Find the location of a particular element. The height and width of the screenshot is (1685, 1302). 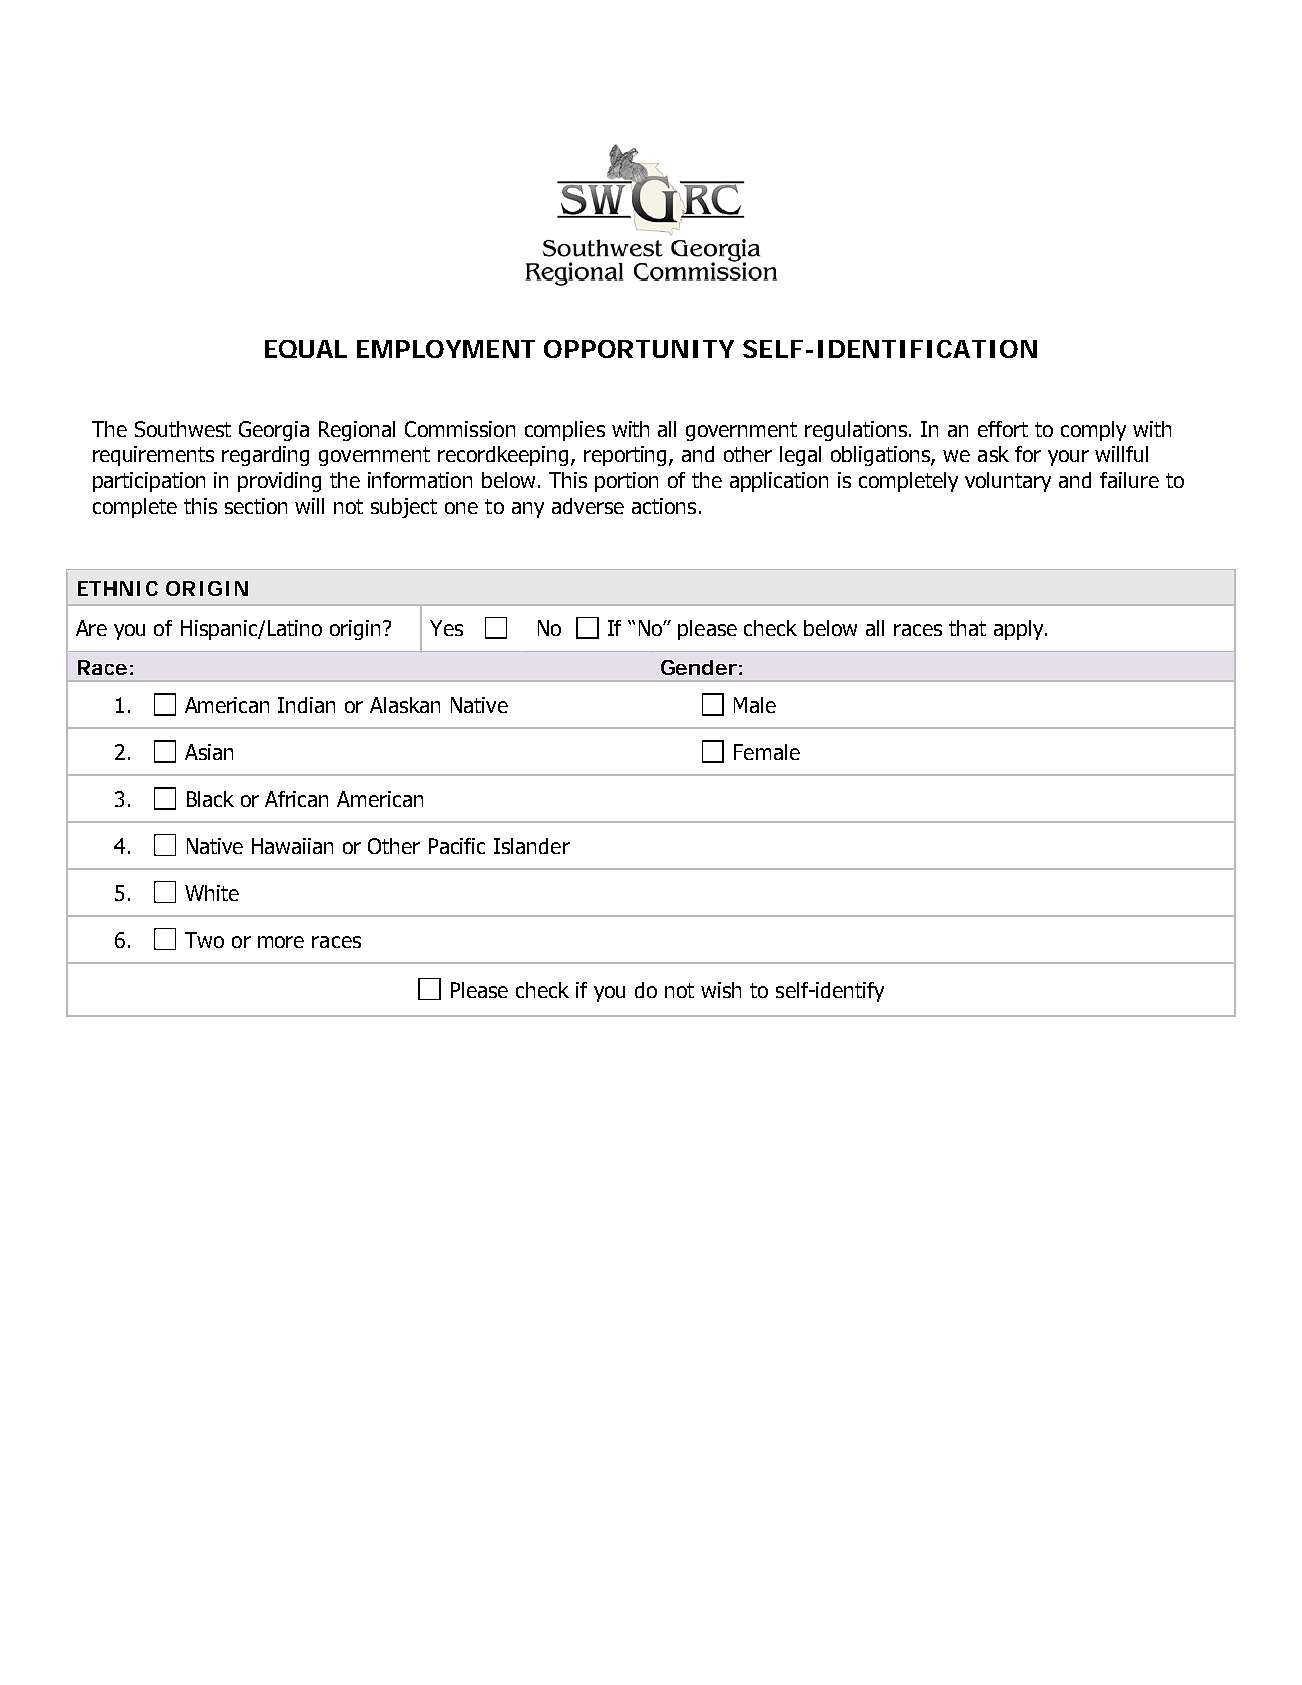

OPPORTUNITY is located at coordinates (639, 349).
